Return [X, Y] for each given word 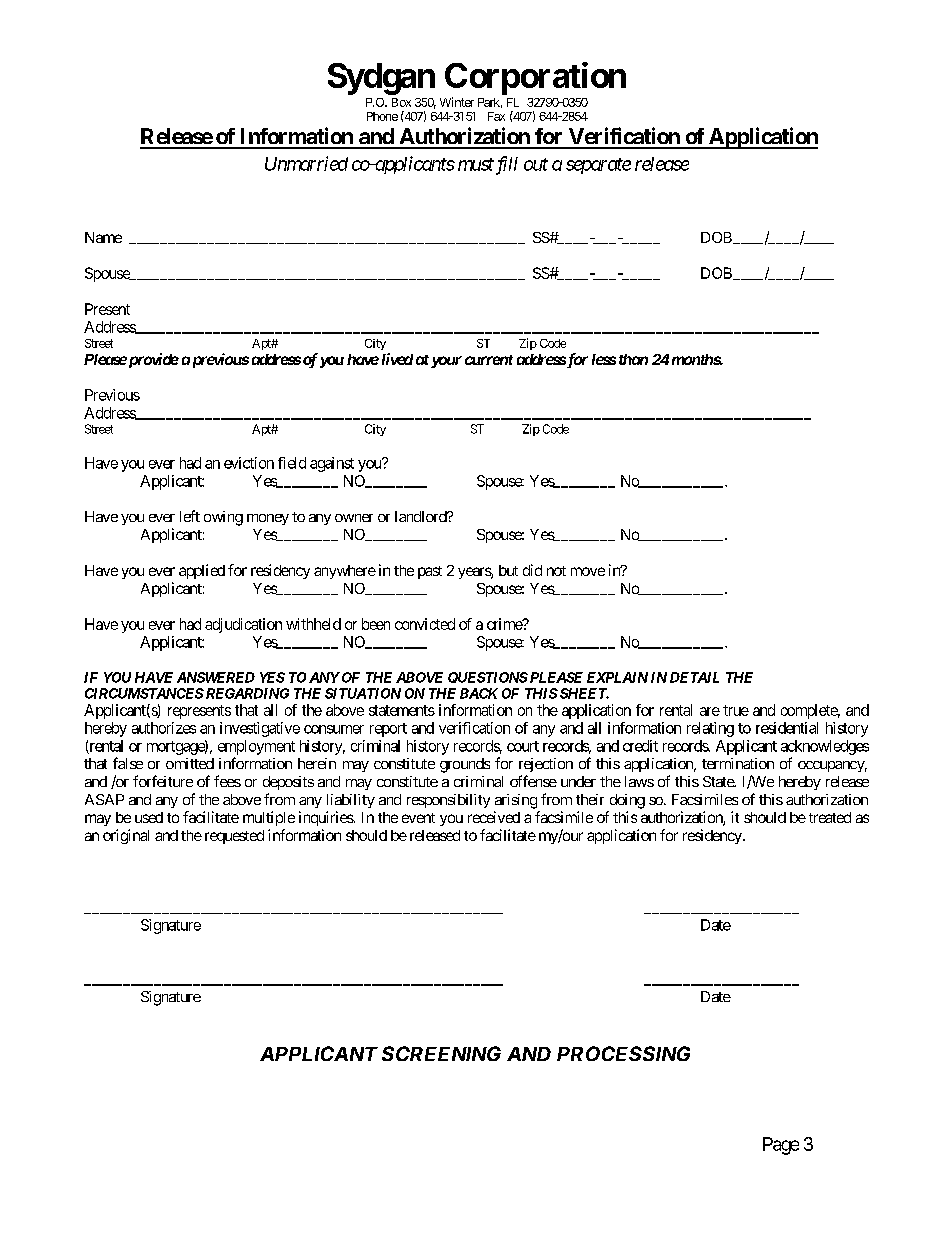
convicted [425, 624]
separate [598, 166]
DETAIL [694, 677]
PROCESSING [623, 1053]
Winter [457, 102]
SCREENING [441, 1053]
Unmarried [306, 163]
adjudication [243, 625]
